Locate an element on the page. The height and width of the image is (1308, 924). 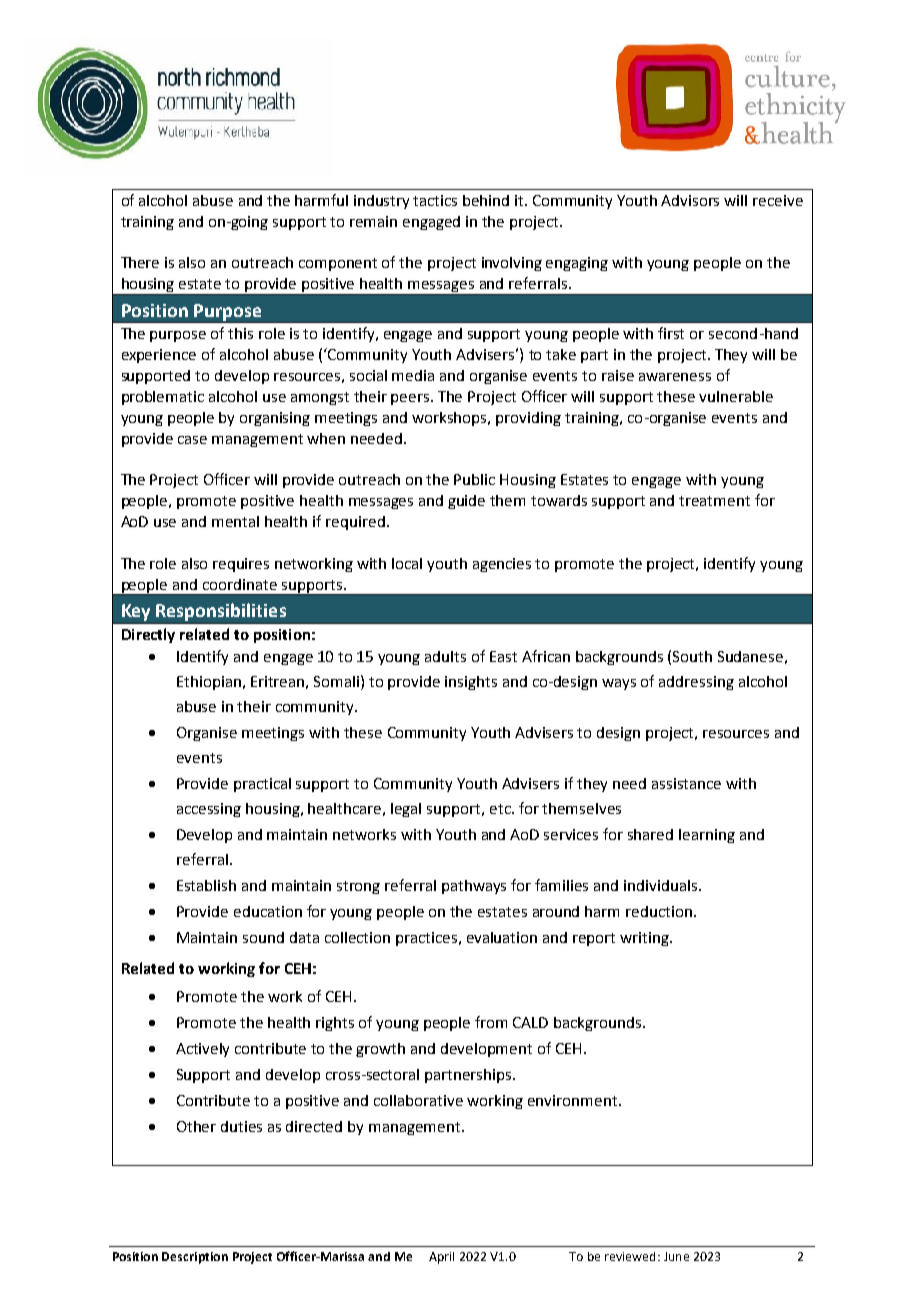
Description is located at coordinates (195, 1258).
